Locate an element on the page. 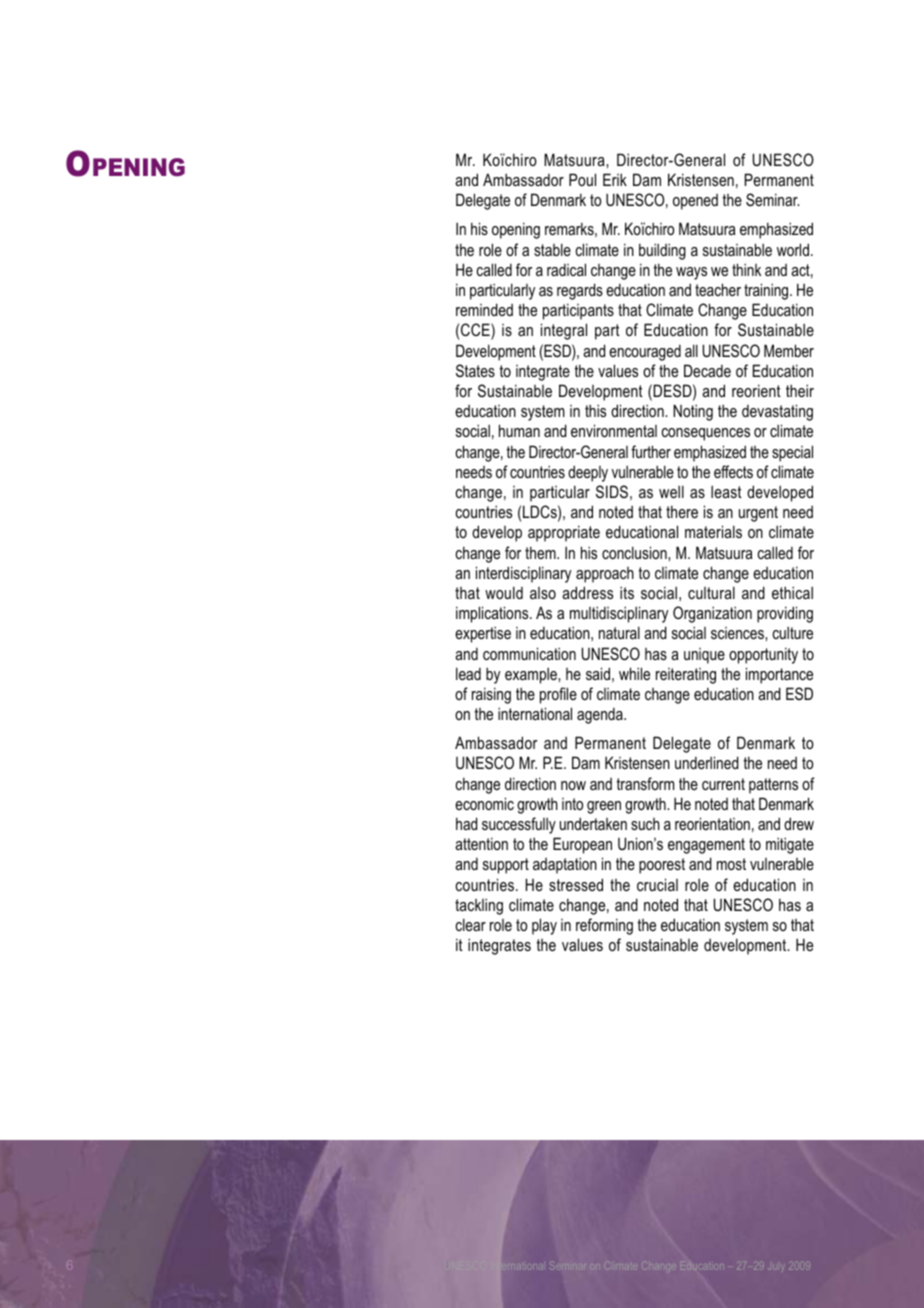 Image resolution: width=924 pixels, height=1308 pixels. Member is located at coordinates (789, 350).
